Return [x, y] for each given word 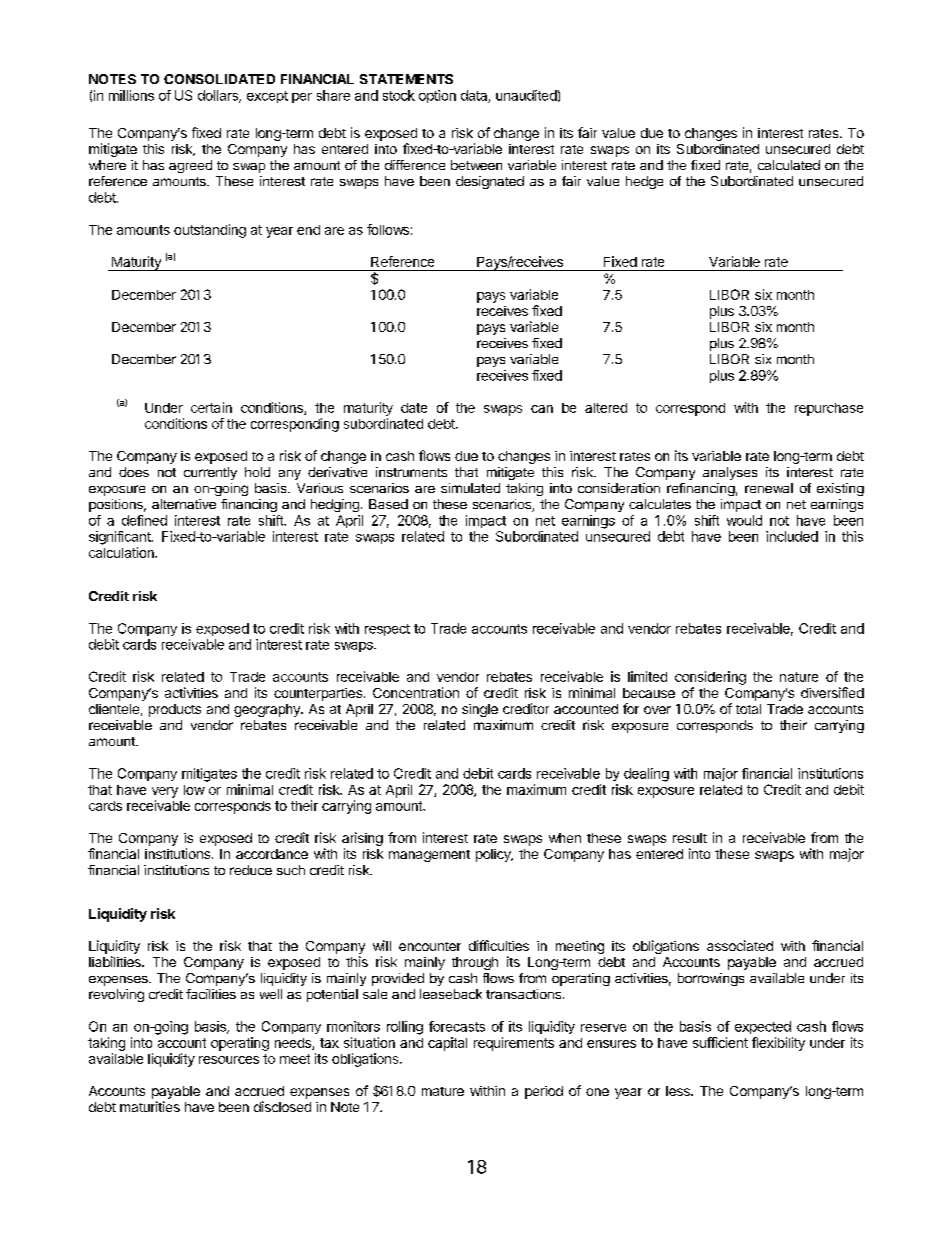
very [165, 792]
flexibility [778, 1044]
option [437, 96]
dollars [219, 96]
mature [443, 1091]
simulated [470, 488]
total [748, 709]
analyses [730, 473]
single [480, 710]
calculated [789, 165]
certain [211, 407]
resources [229, 1060]
